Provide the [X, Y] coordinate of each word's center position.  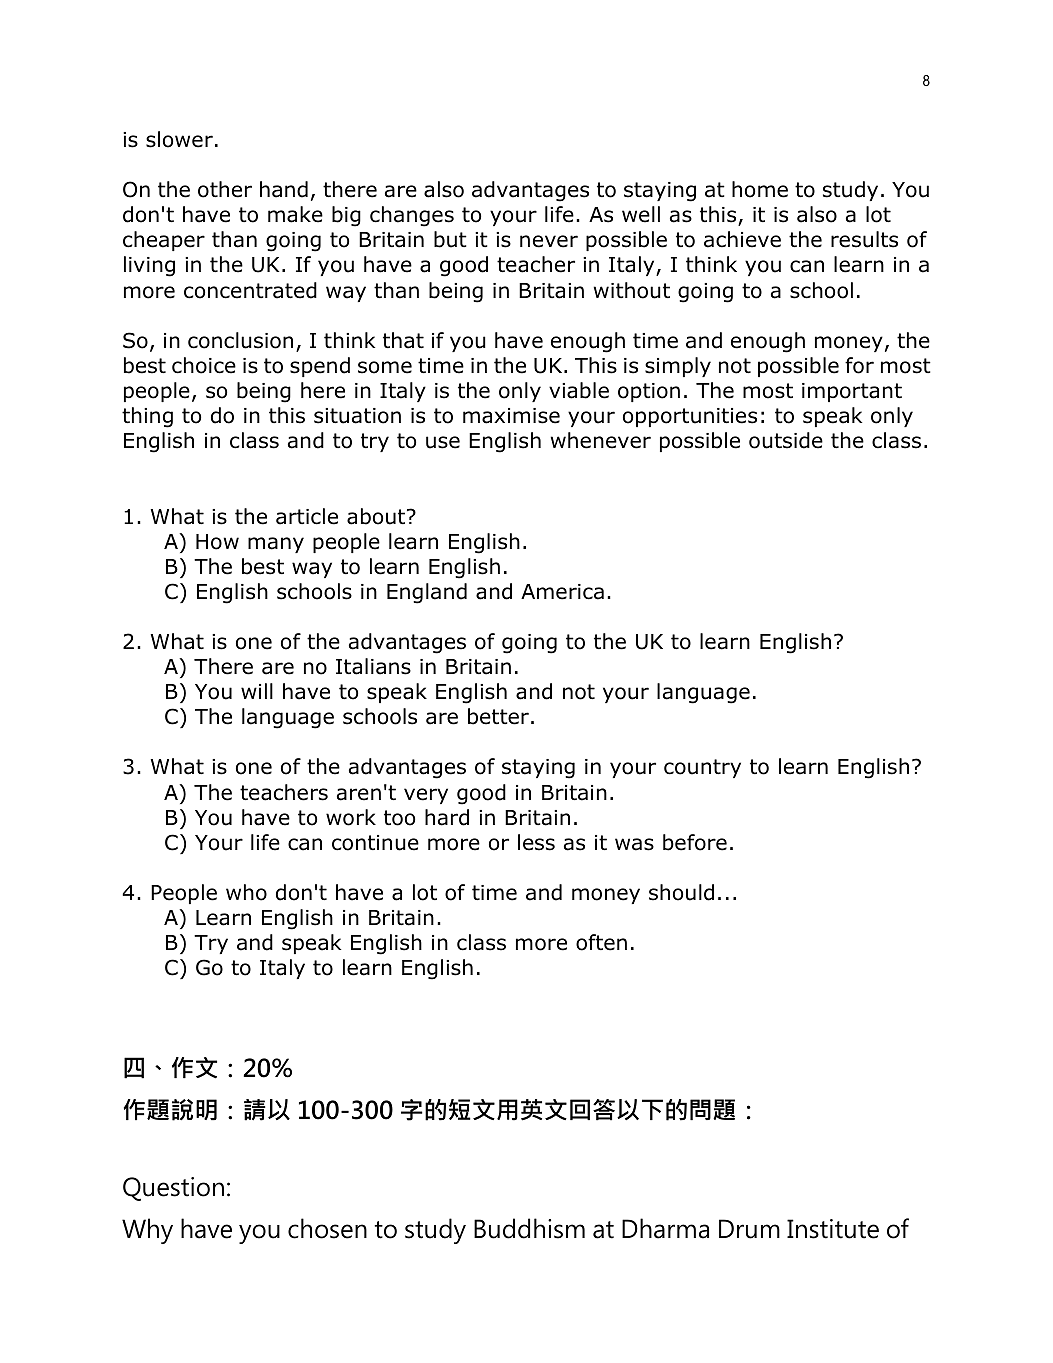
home [760, 189]
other [225, 189]
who [246, 892]
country [702, 768]
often [601, 942]
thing [147, 417]
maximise [511, 416]
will [257, 691]
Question [173, 1189]
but [450, 239]
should [681, 892]
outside [786, 440]
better [498, 716]
